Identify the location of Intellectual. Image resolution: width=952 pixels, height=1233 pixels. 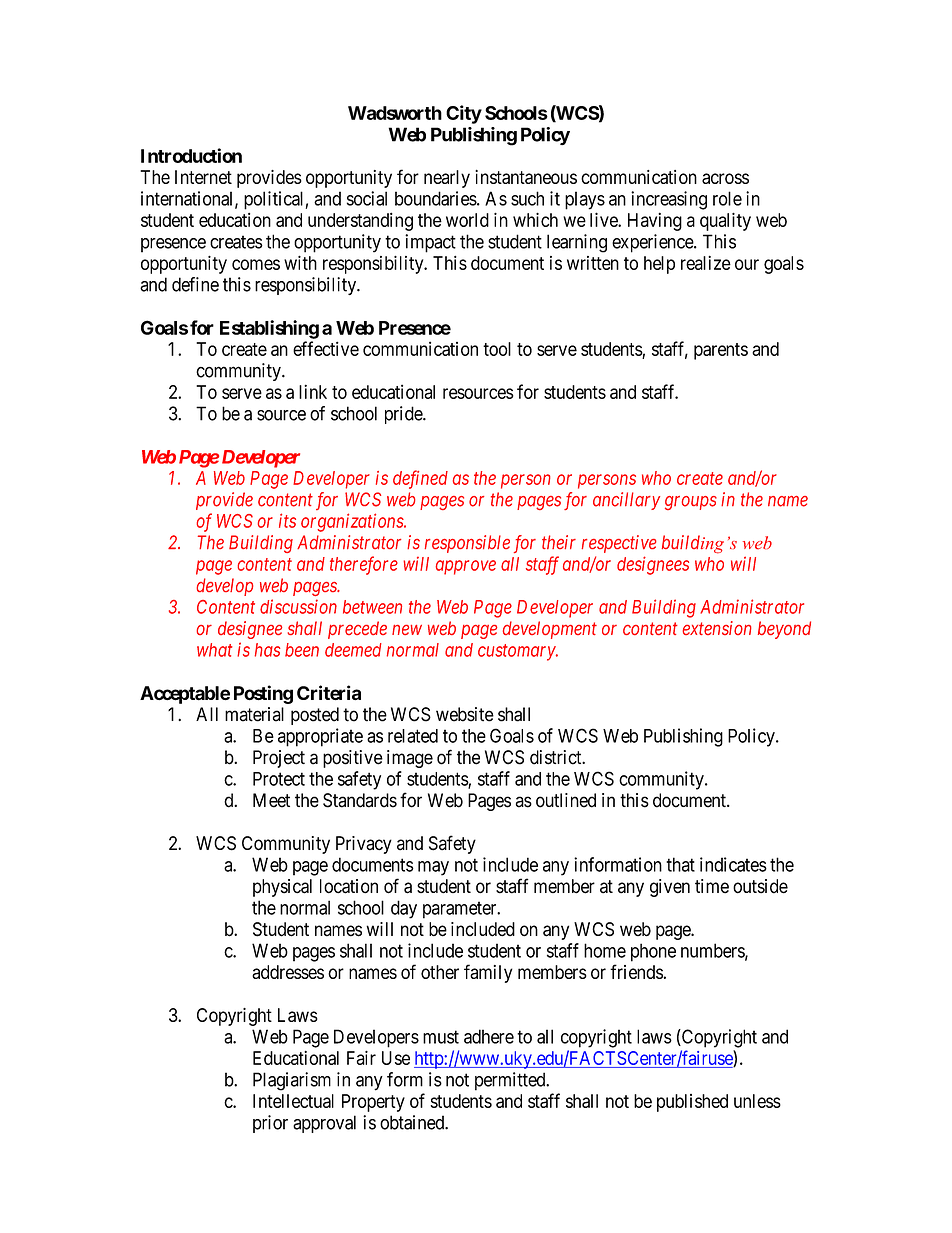
(293, 1101).
